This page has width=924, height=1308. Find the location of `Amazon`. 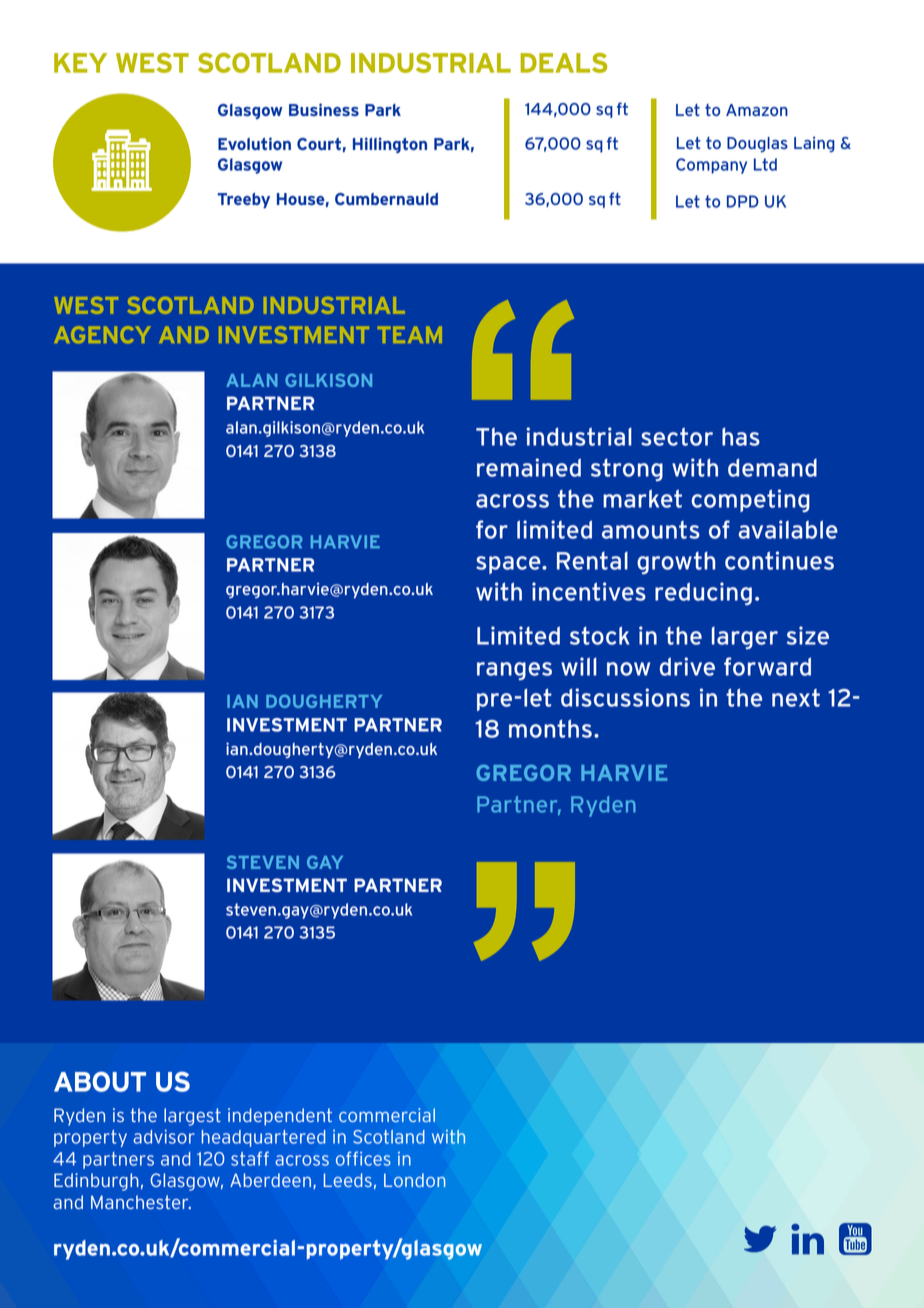

Amazon is located at coordinates (757, 110).
